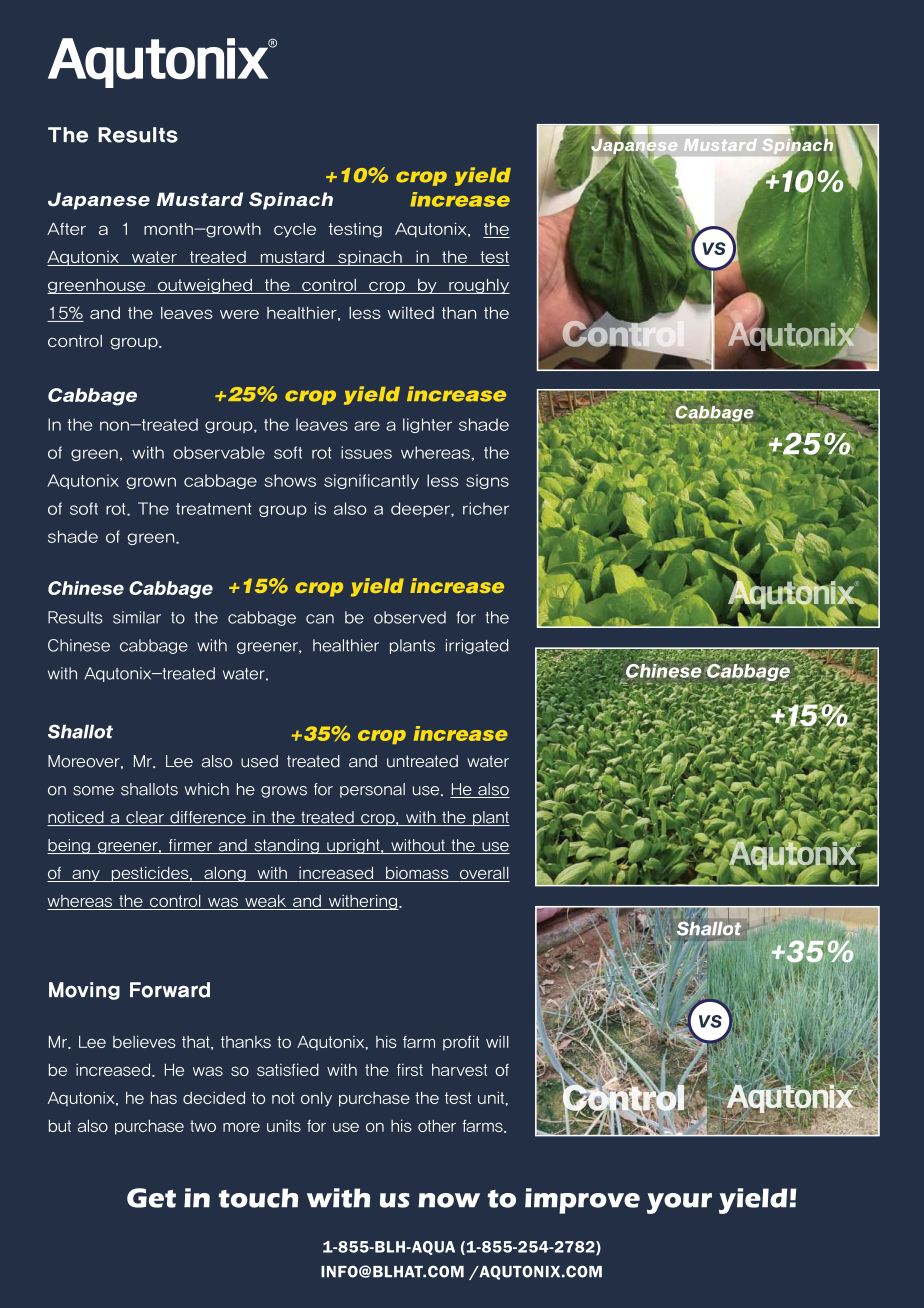  I want to click on richer, so click(486, 508).
